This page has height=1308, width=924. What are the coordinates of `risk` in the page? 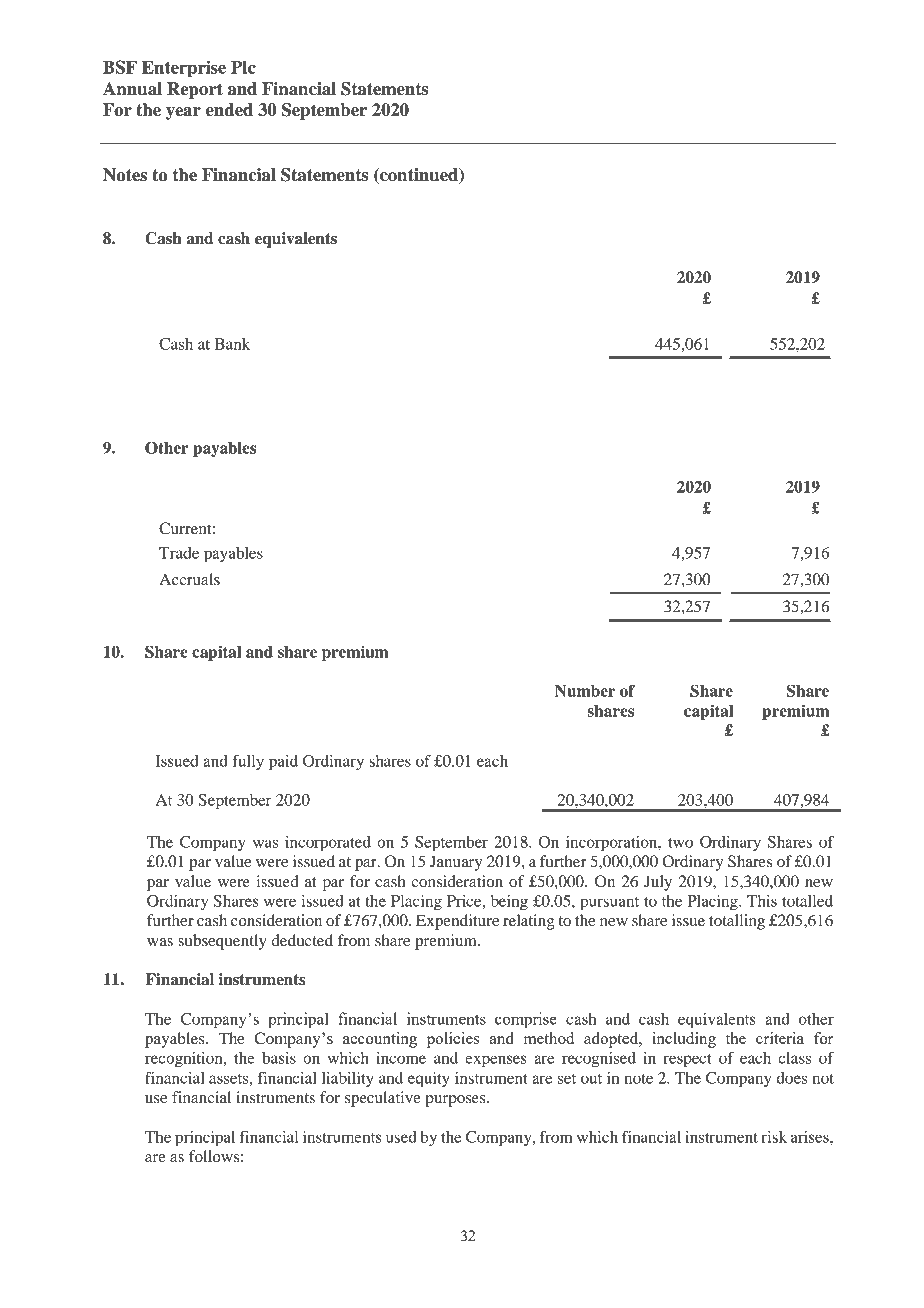 It's located at (774, 1137).
